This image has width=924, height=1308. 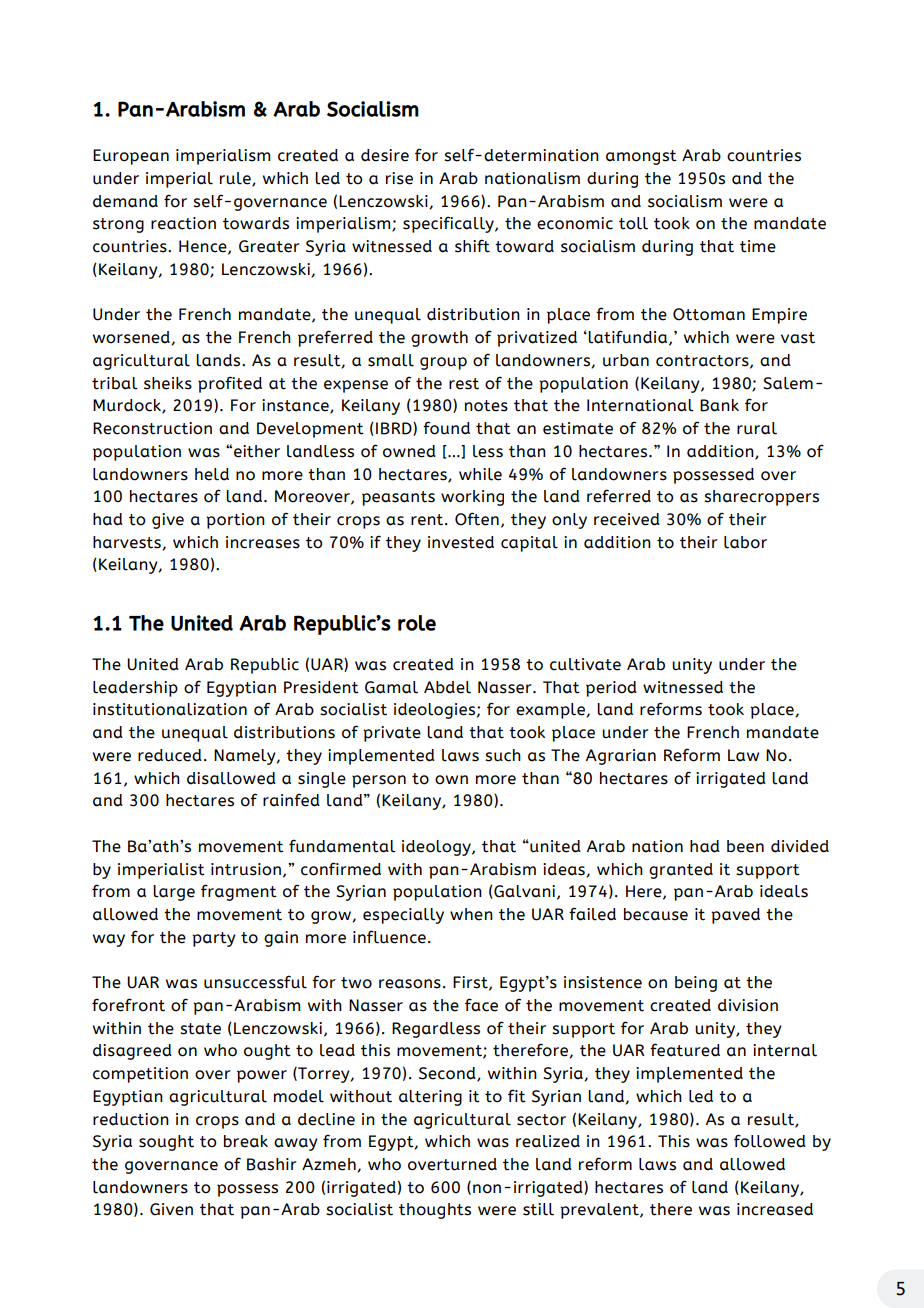 I want to click on amongst, so click(x=641, y=157).
